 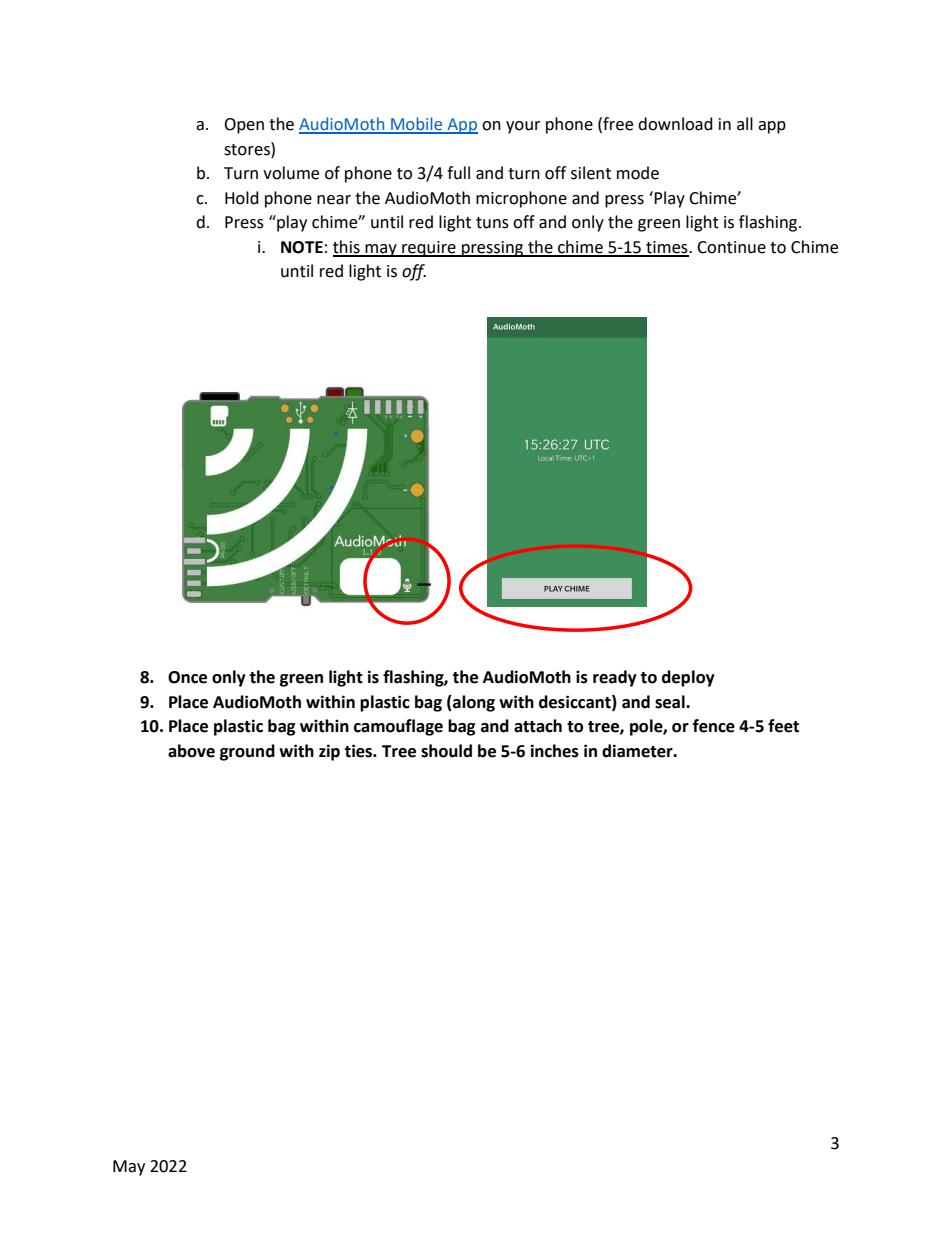 I want to click on ready, so click(x=615, y=678).
